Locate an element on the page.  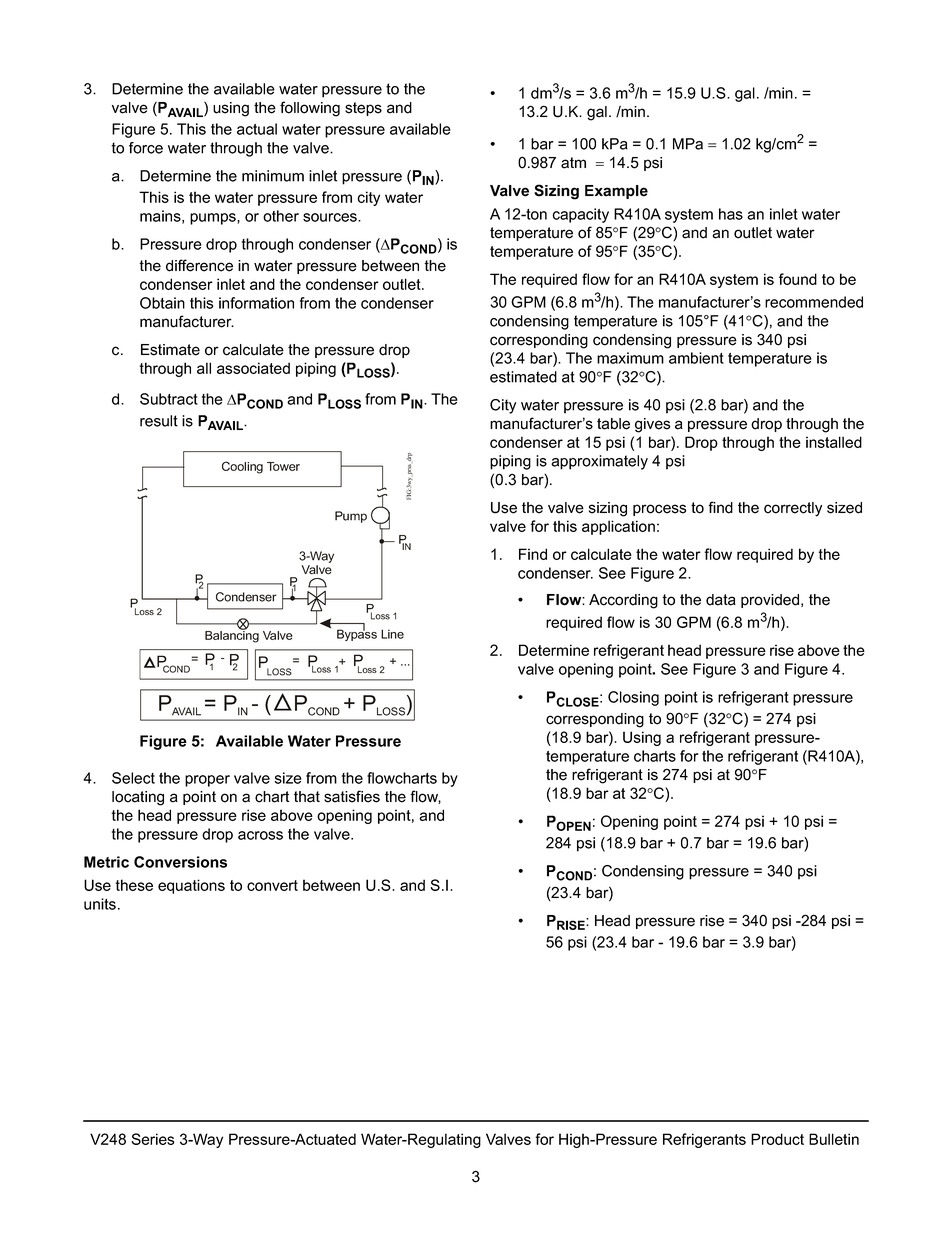
force is located at coordinates (146, 148).
